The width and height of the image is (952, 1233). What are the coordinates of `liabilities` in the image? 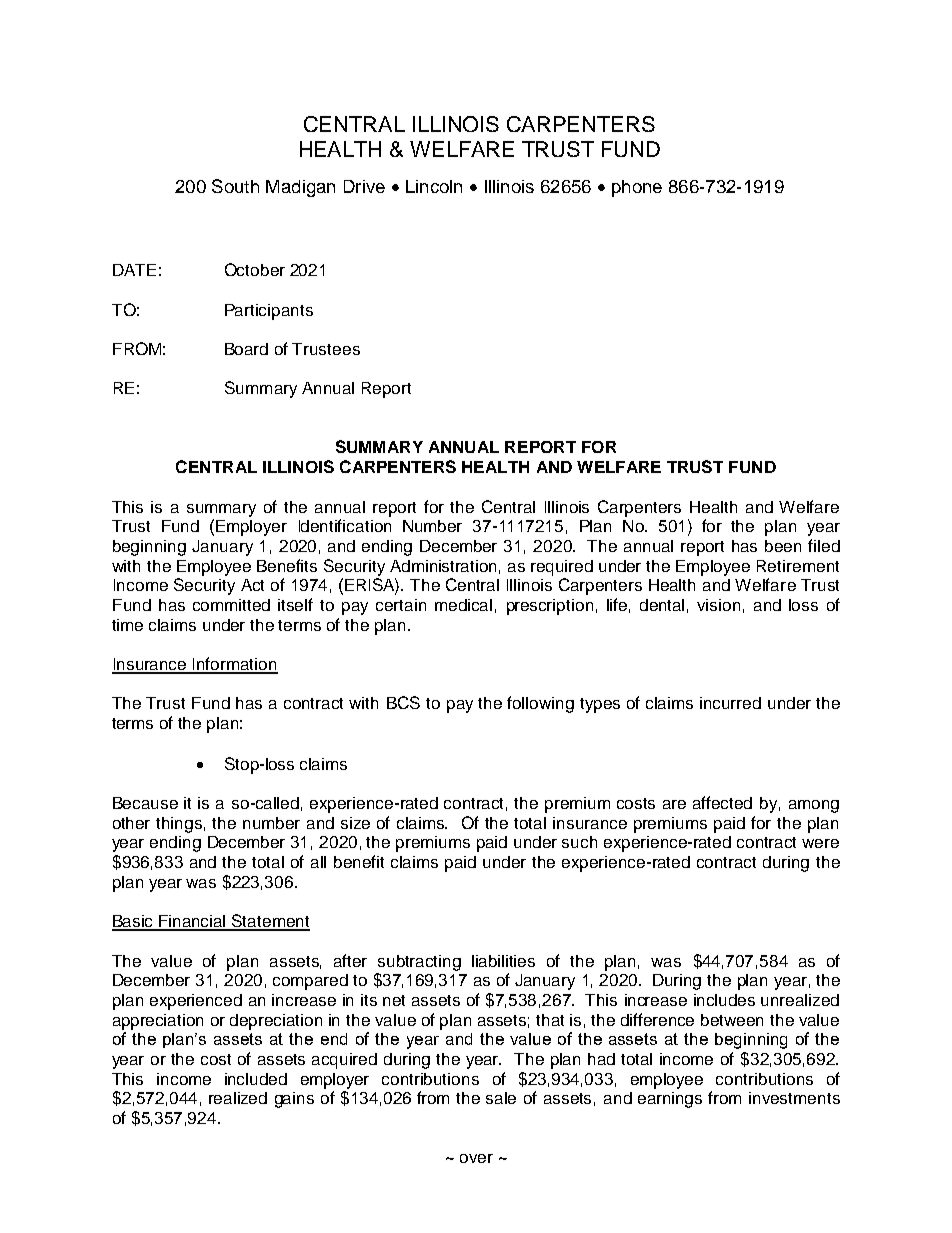 It's located at (503, 961).
